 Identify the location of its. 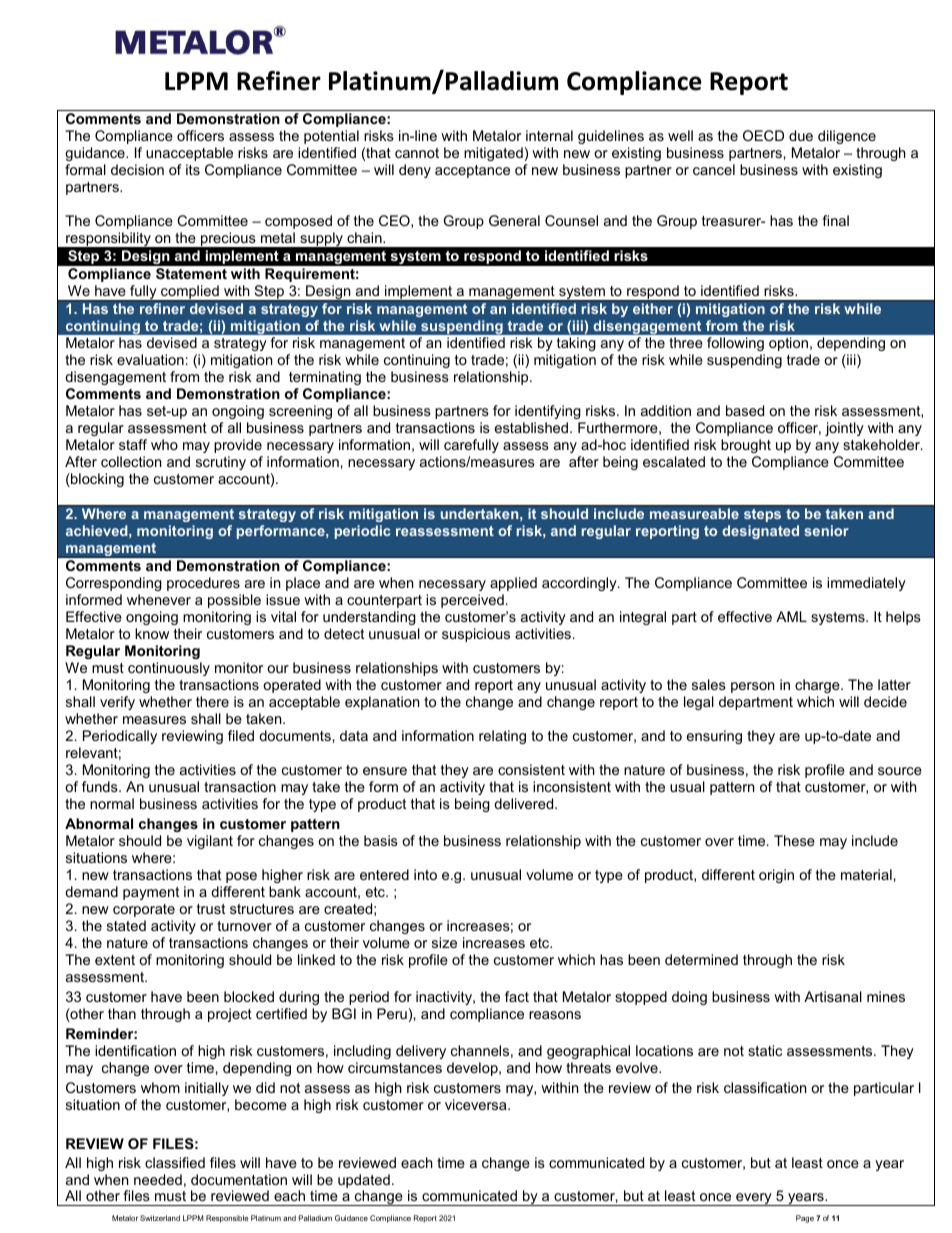
(193, 169).
